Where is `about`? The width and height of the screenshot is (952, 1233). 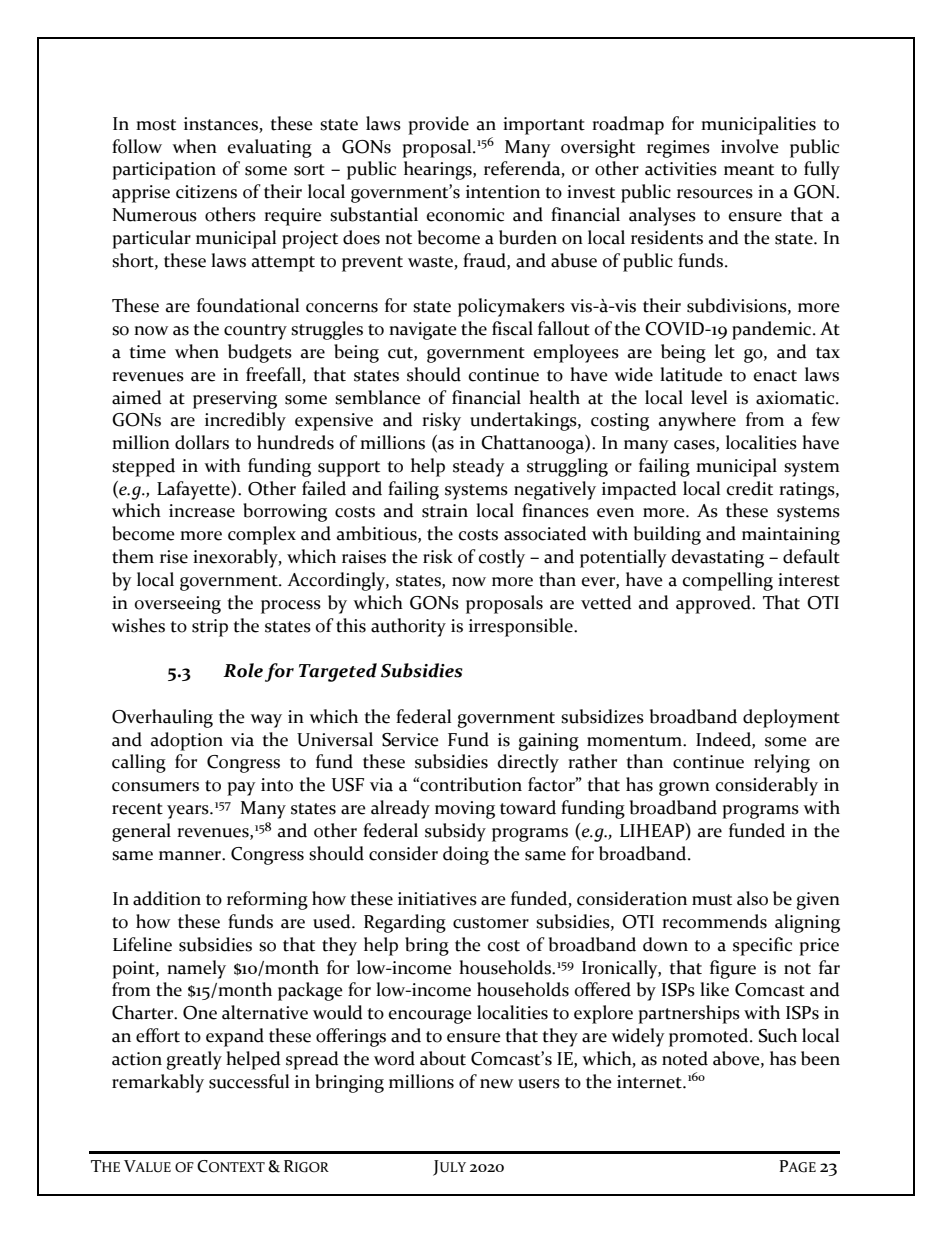 about is located at coordinates (443, 1058).
